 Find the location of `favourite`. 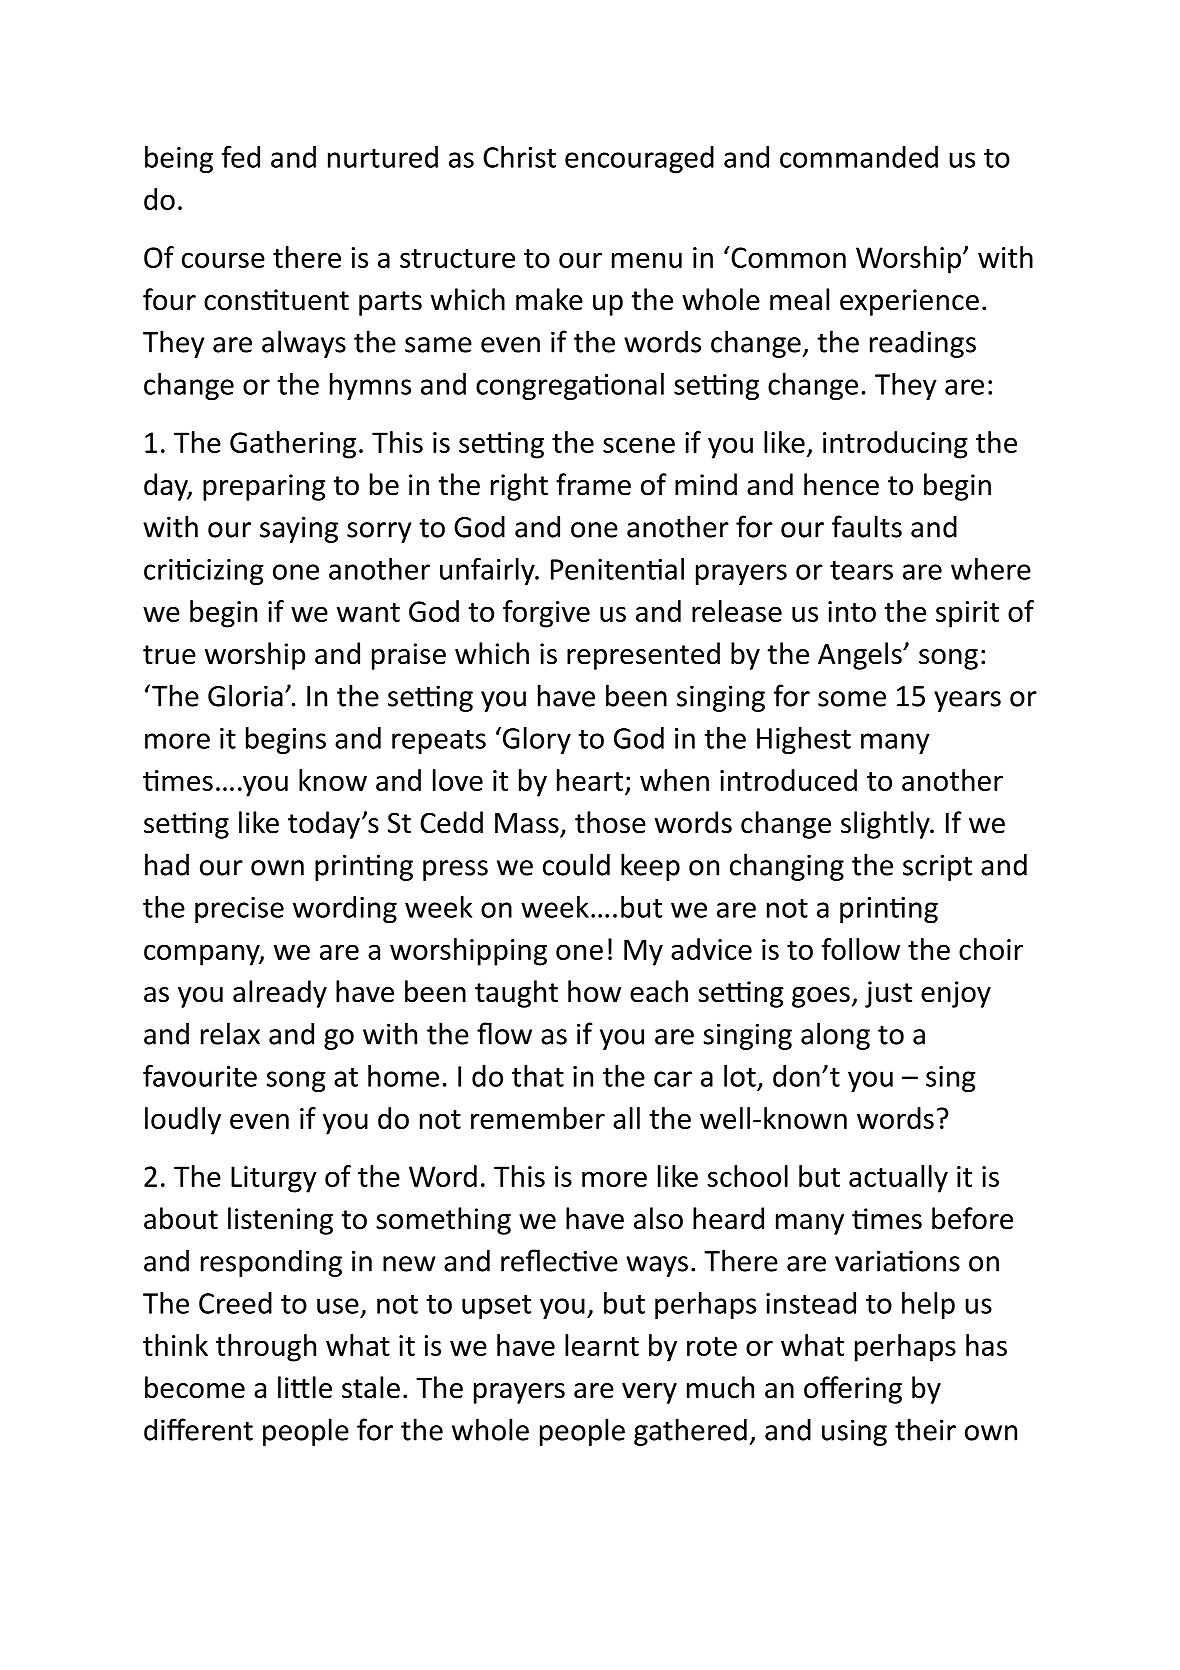

favourite is located at coordinates (200, 1076).
